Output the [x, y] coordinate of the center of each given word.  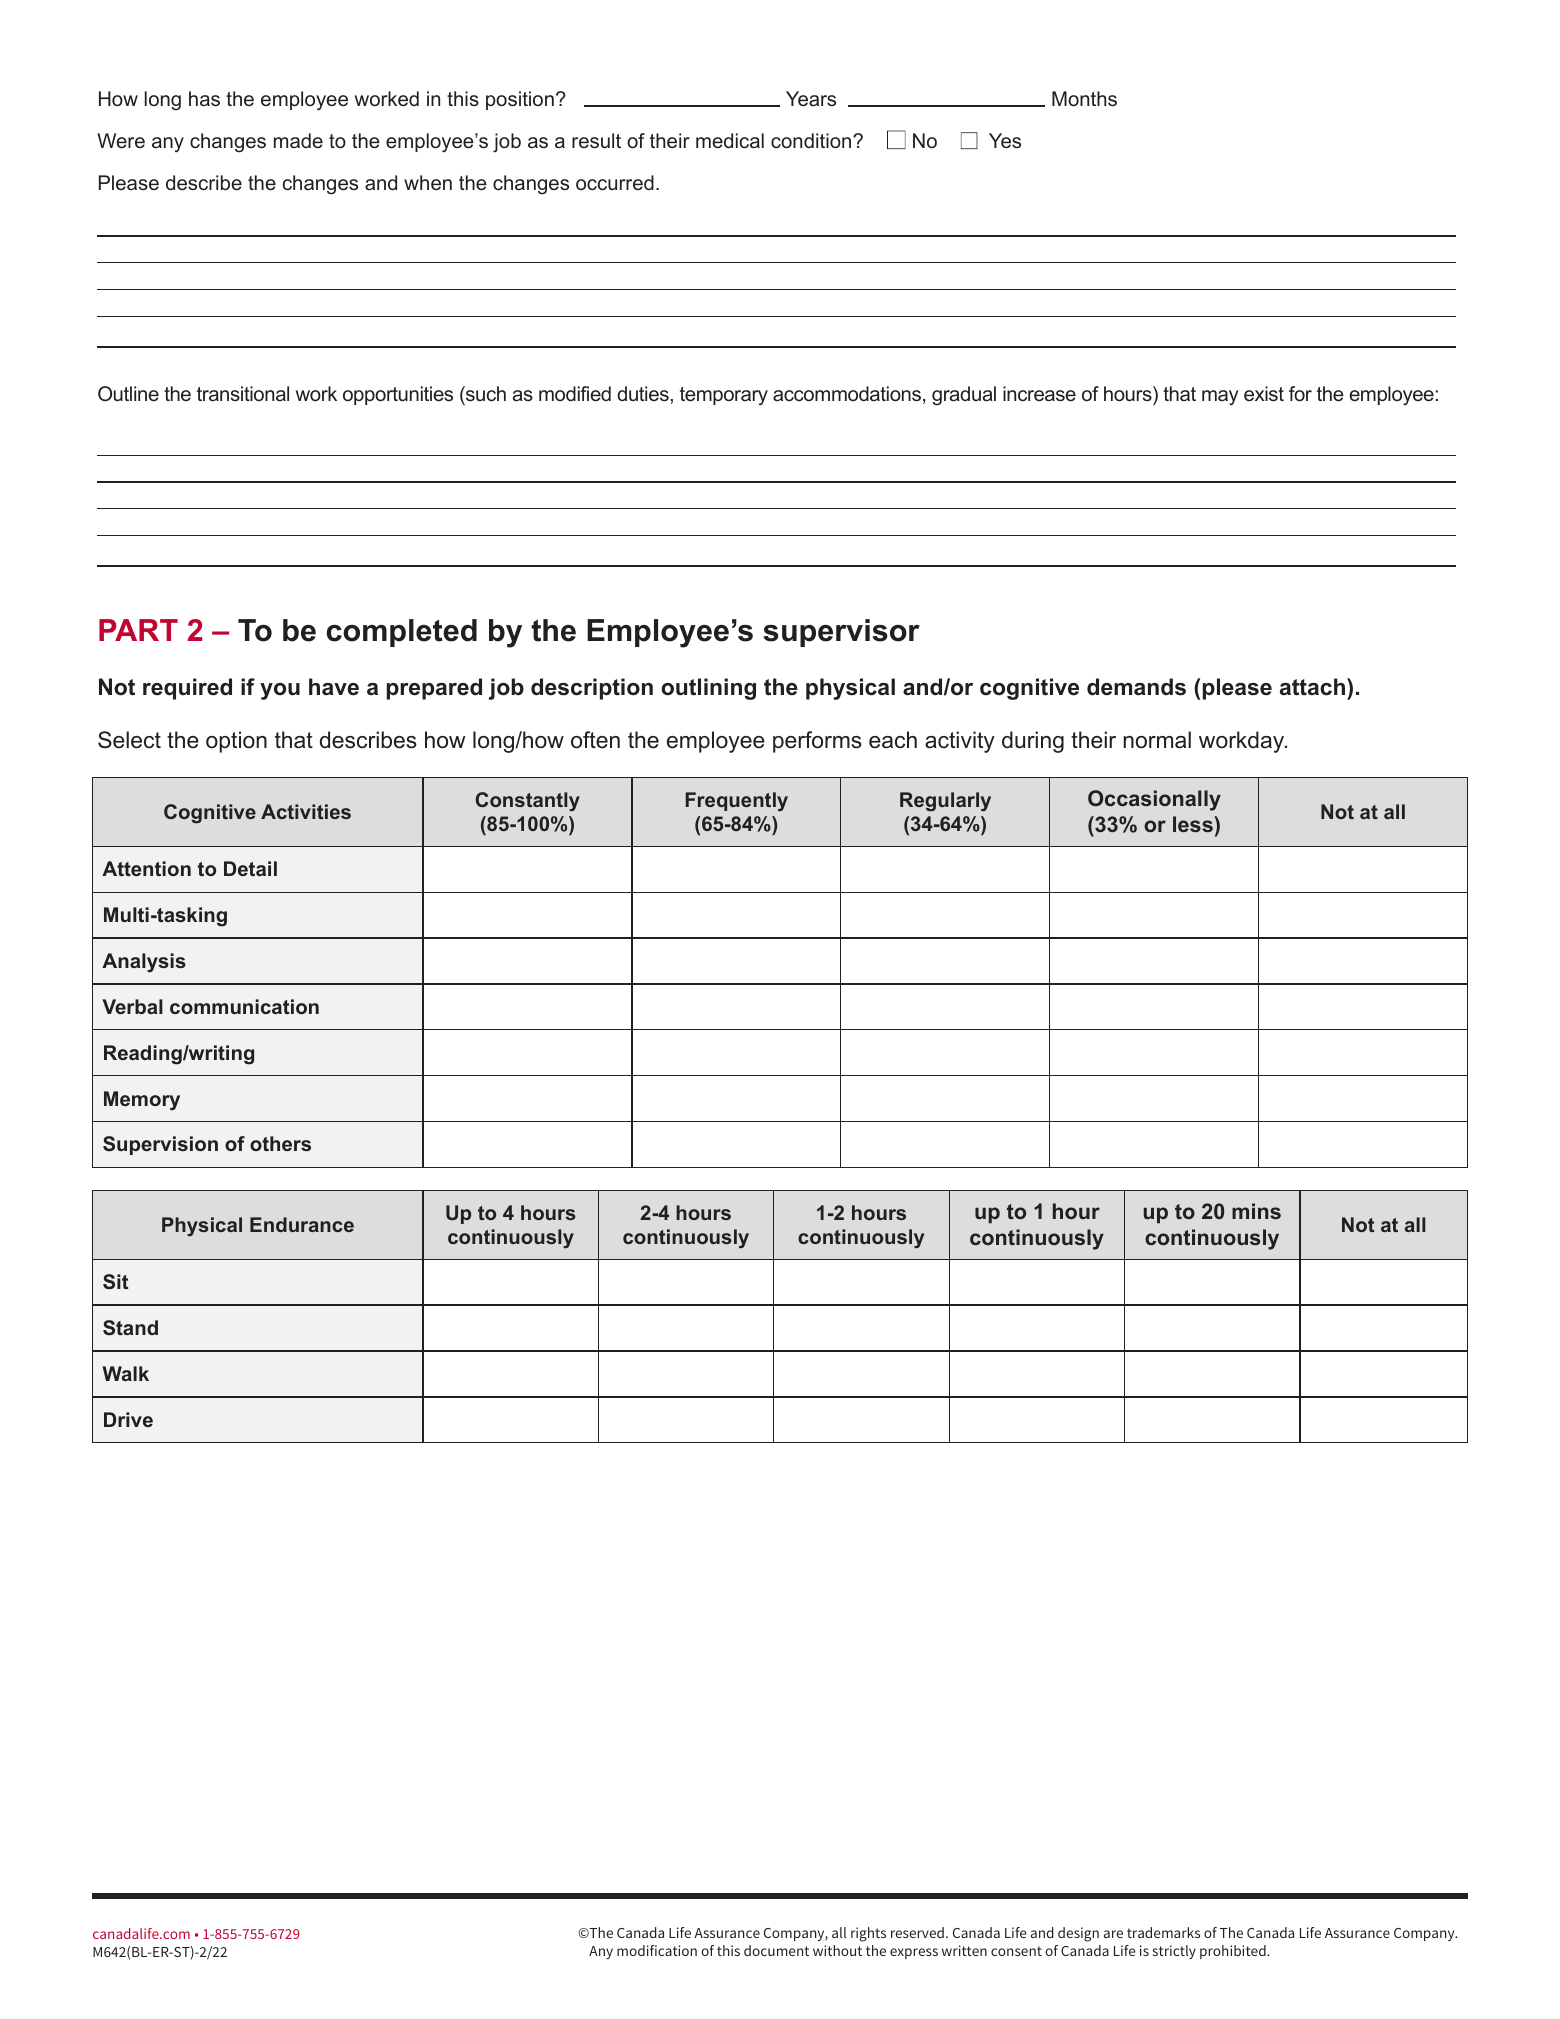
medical [730, 140]
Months [1084, 98]
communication [244, 1006]
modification [657, 1950]
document [776, 1950]
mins [1256, 1211]
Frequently [737, 801]
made [298, 140]
